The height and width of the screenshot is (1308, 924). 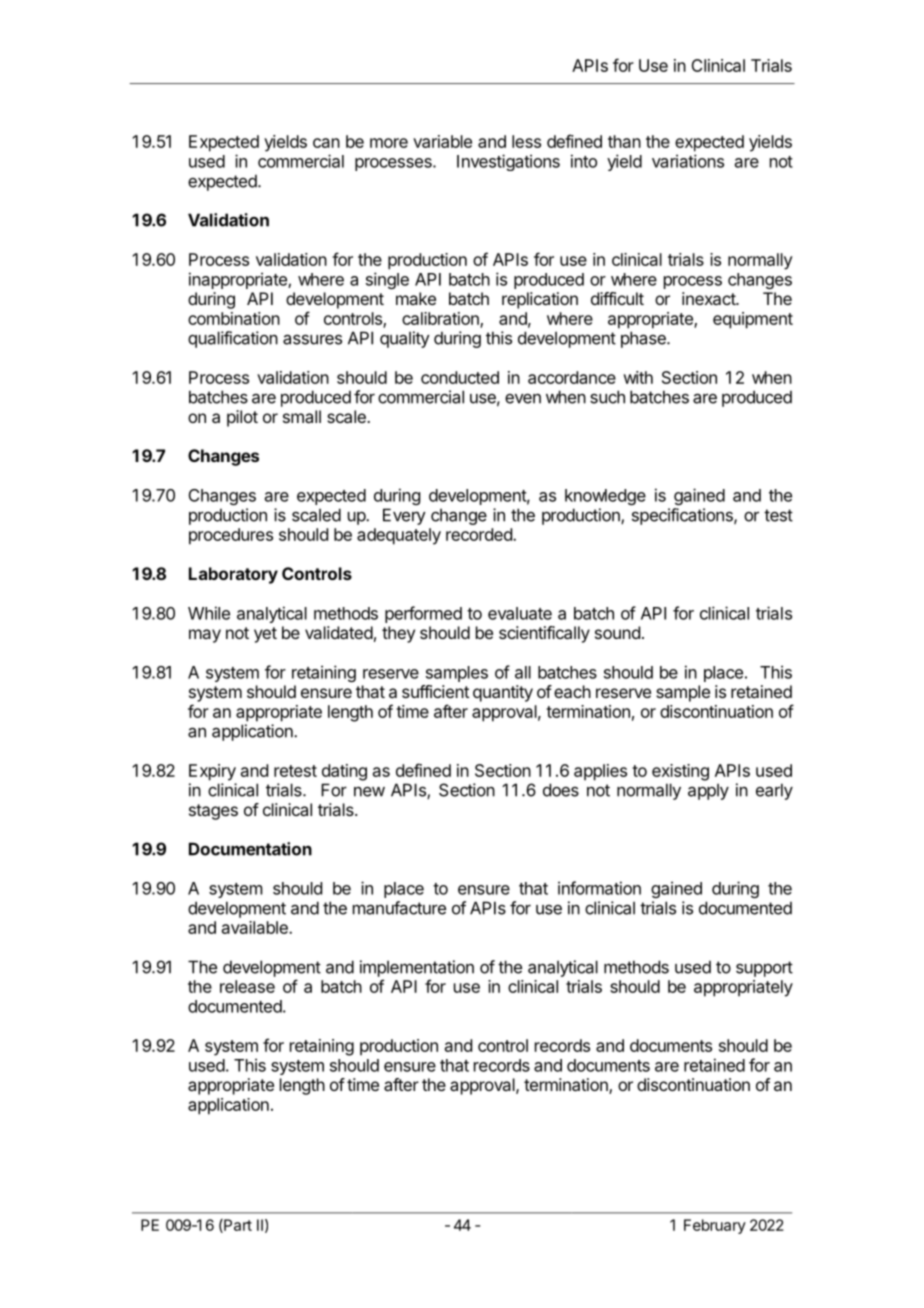 What do you see at coordinates (715, 1226) in the screenshot?
I see `February` at bounding box center [715, 1226].
